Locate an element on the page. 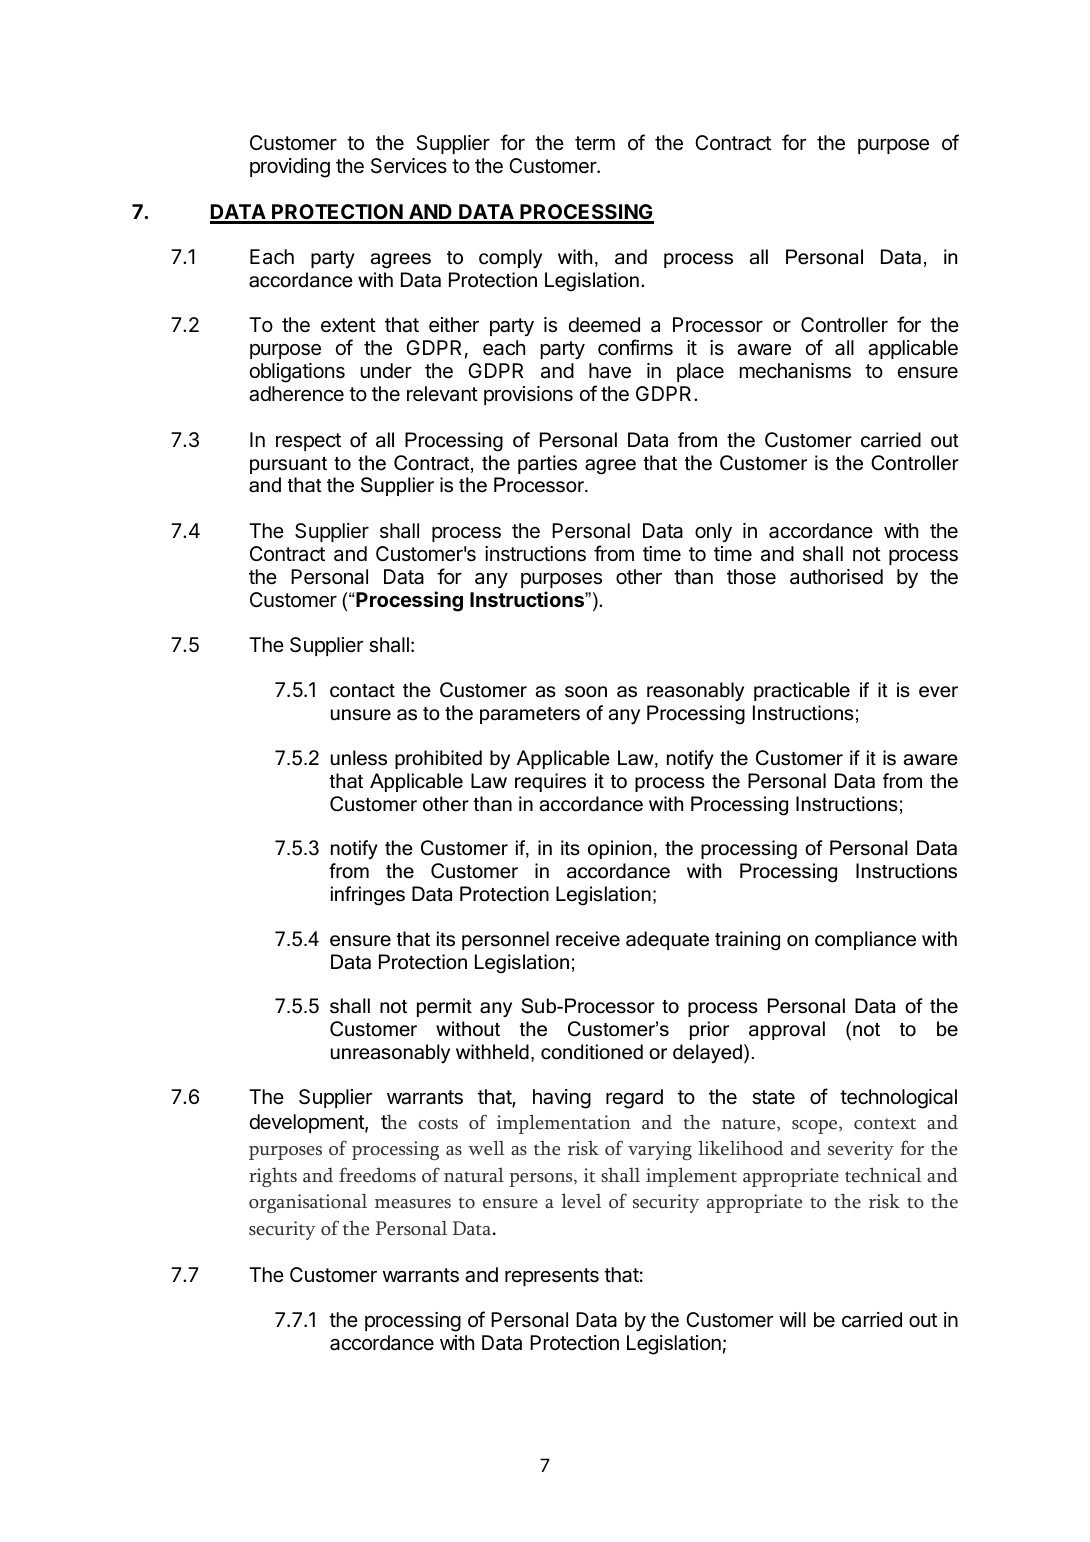 This document has height=1542, width=1090. practicable is located at coordinates (802, 691).
